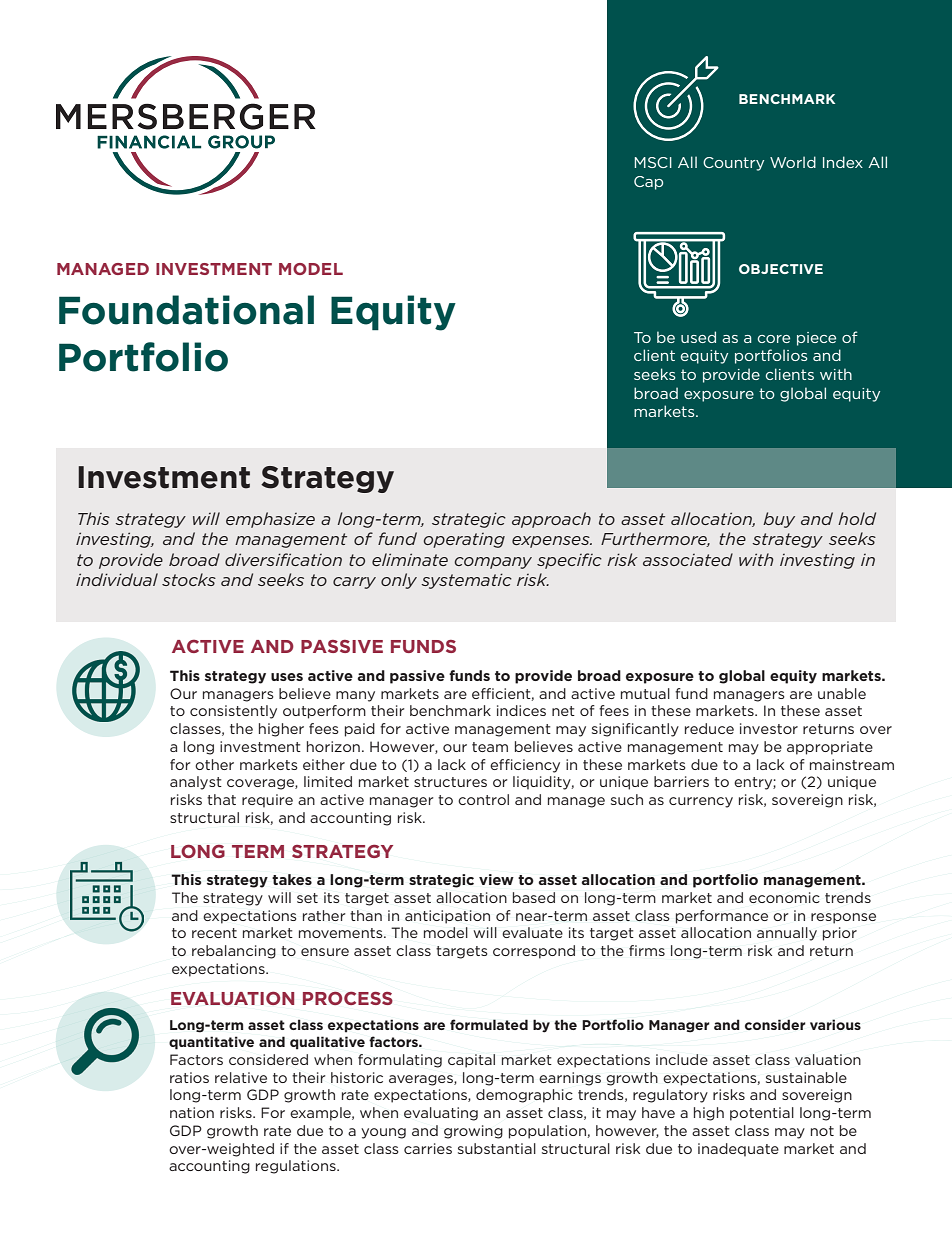 This document has height=1233, width=952. I want to click on buy, so click(779, 520).
